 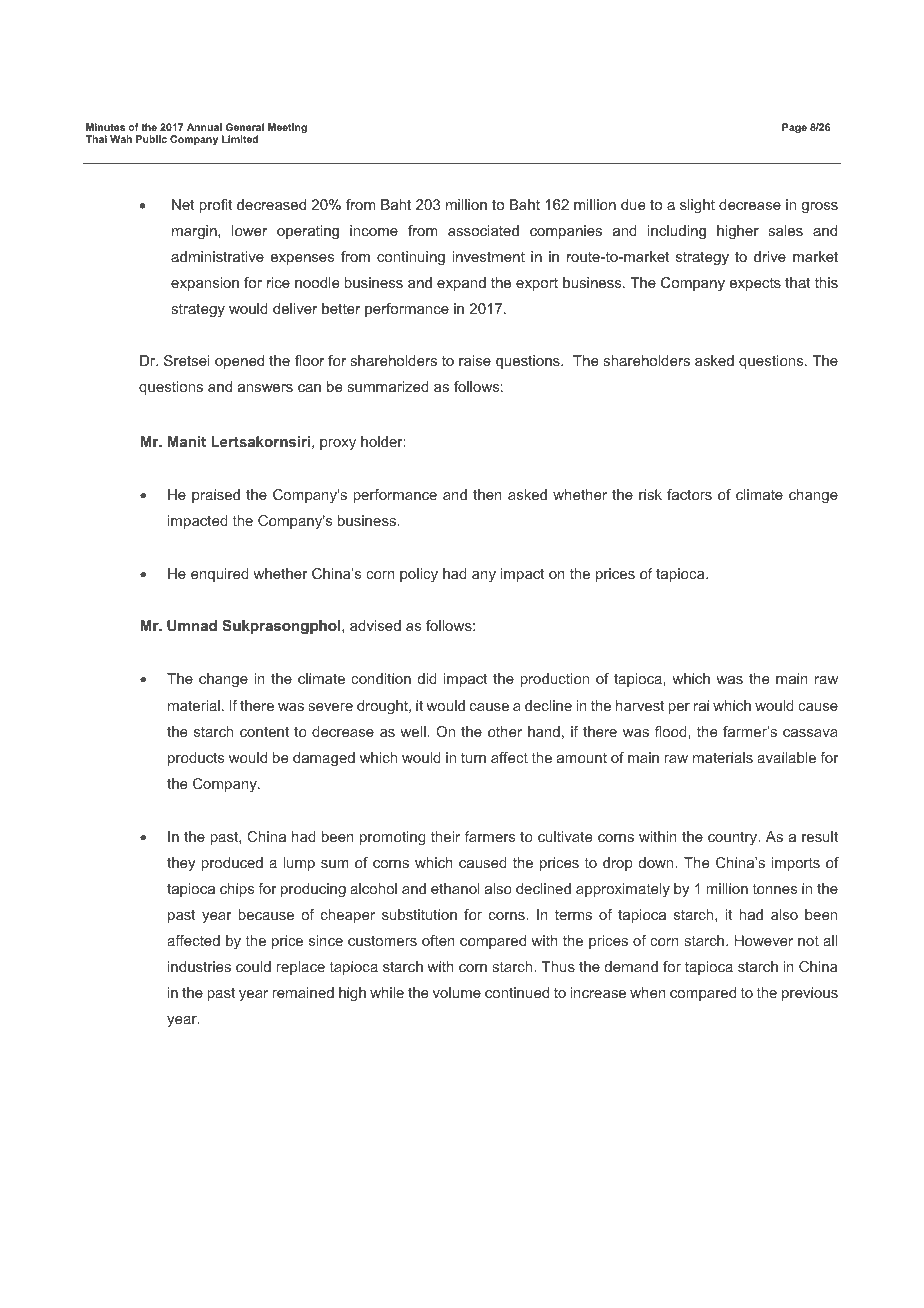 I want to click on Page, so click(x=794, y=128).
